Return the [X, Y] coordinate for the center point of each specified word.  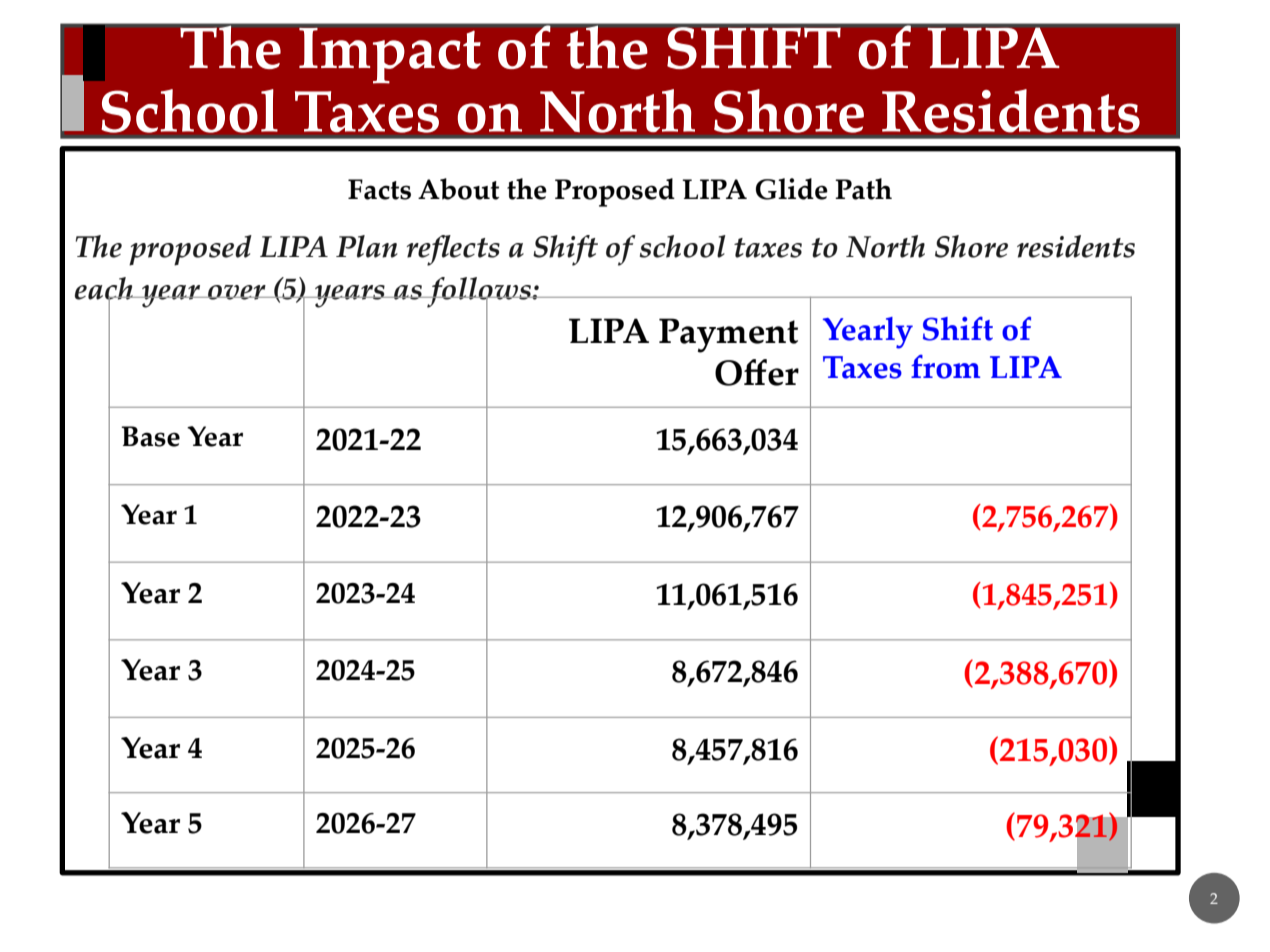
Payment [728, 335]
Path [863, 189]
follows [479, 293]
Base [150, 436]
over [237, 292]
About [458, 189]
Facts [379, 189]
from [945, 367]
